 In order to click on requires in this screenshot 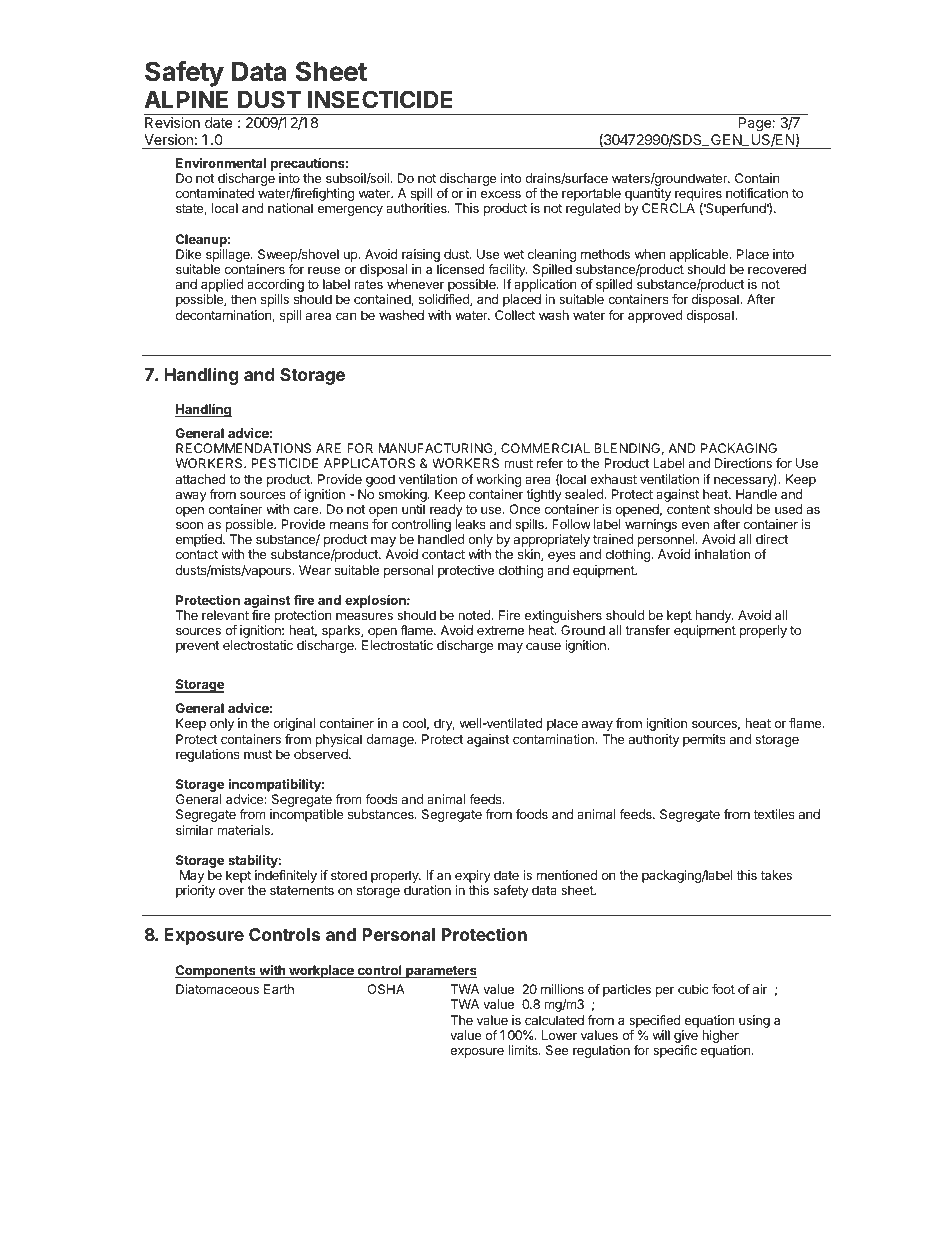, I will do `click(697, 196)`.
